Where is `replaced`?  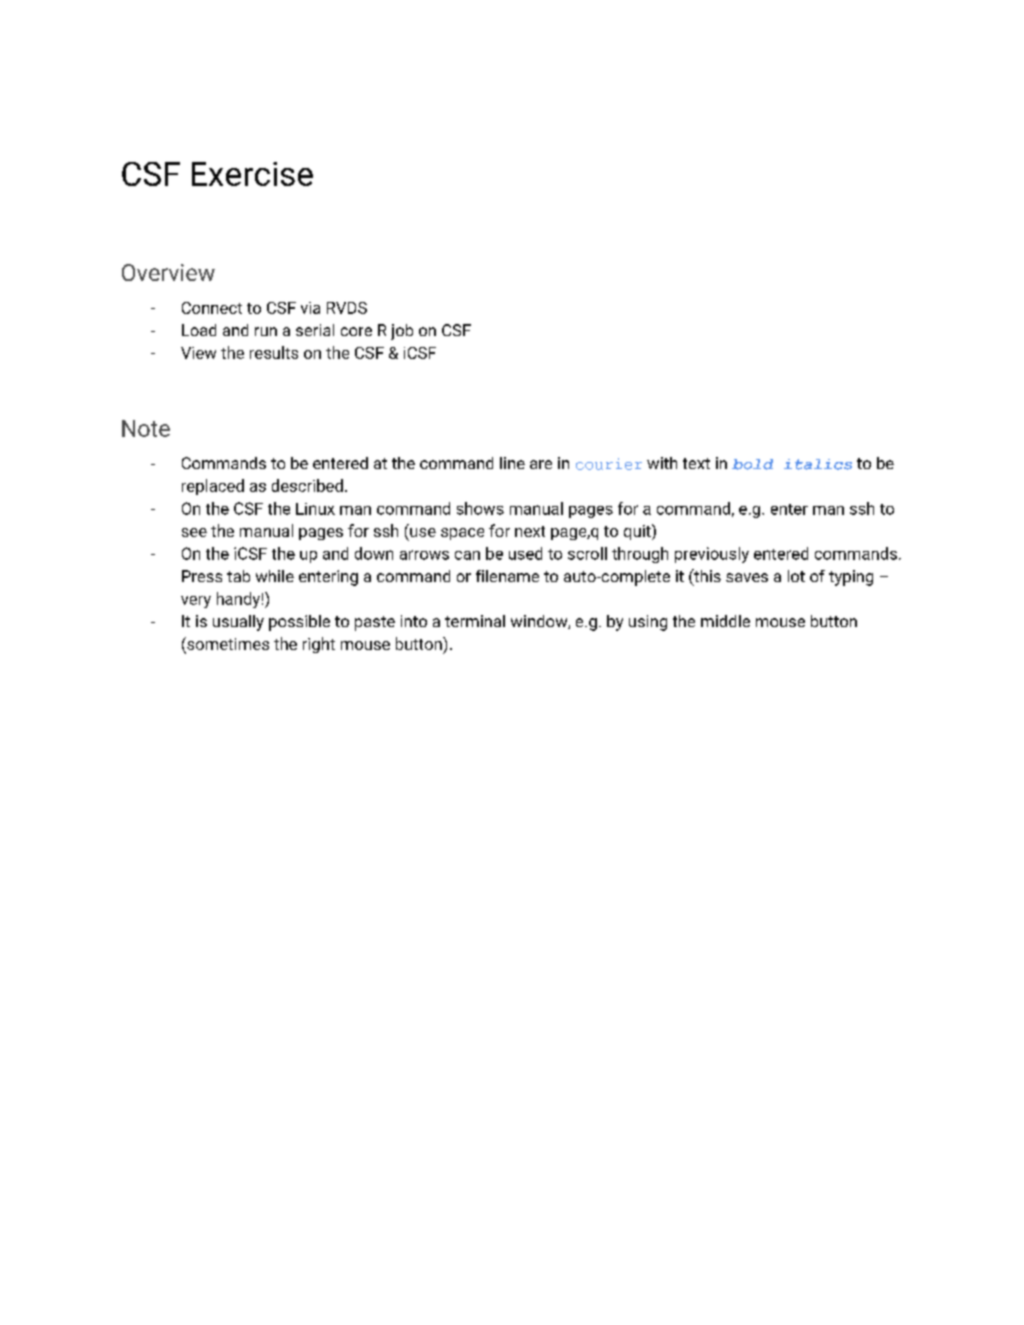
replaced is located at coordinates (213, 487).
